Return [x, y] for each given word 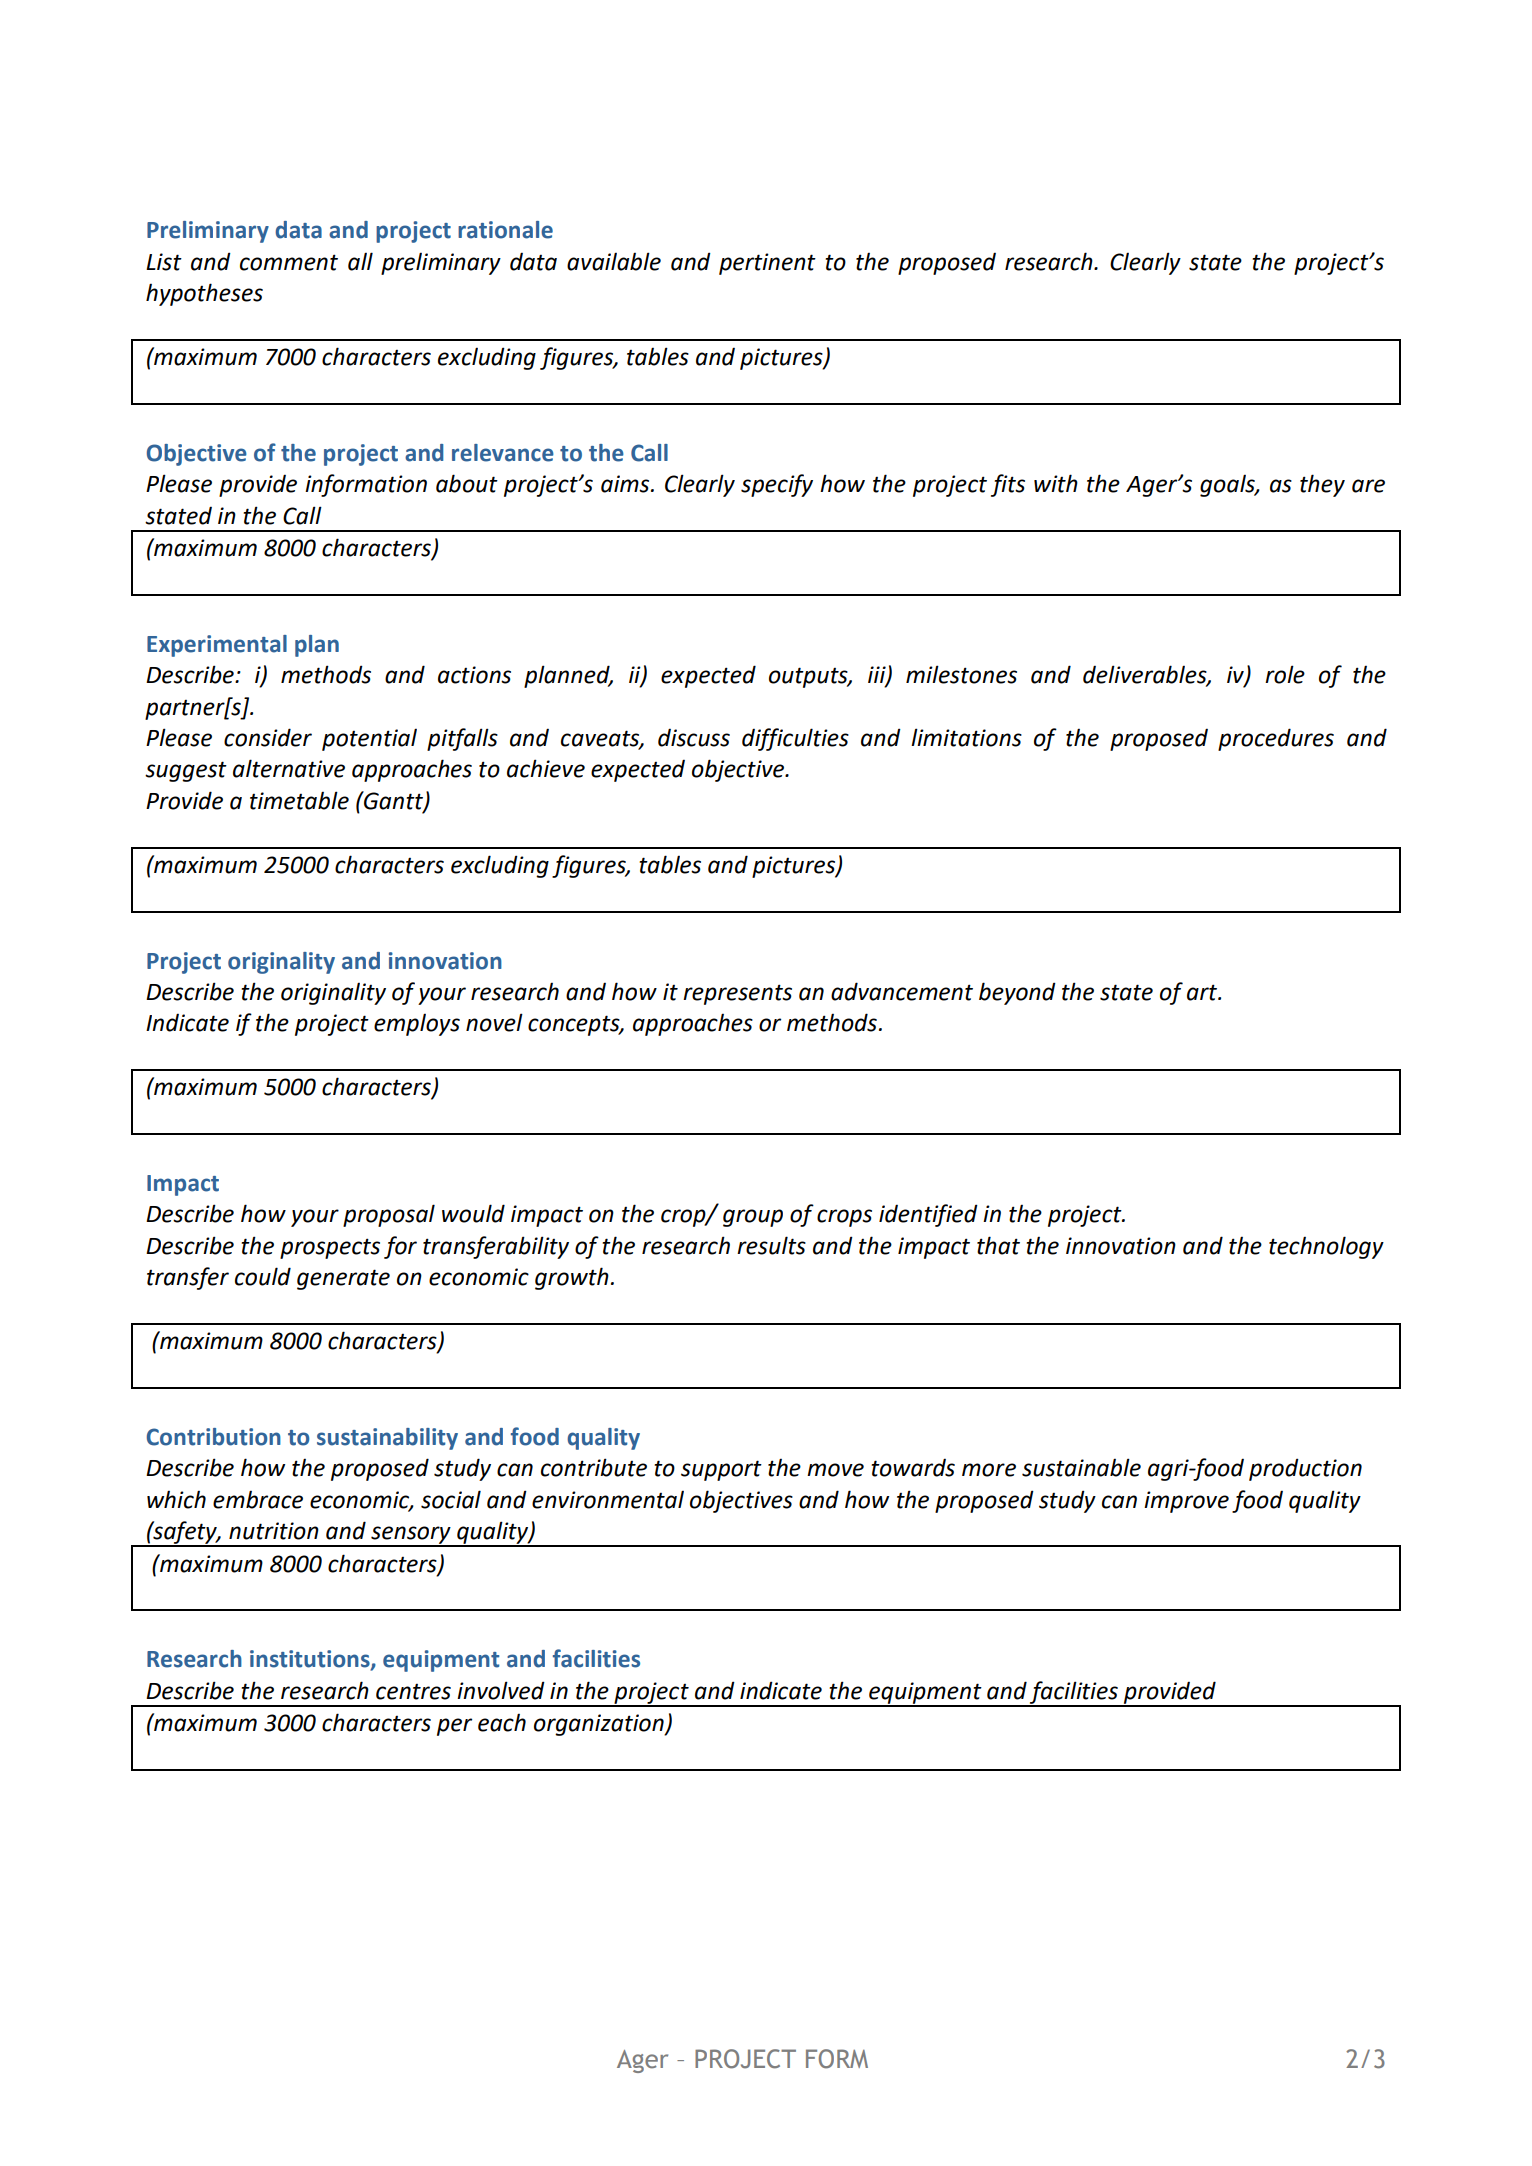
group [753, 1218]
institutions [311, 1660]
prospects [330, 1248]
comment [289, 262]
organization [600, 1725]
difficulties [795, 739]
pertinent [767, 264]
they [1322, 485]
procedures [1276, 739]
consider [268, 737]
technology [1326, 1247]
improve [1186, 1502]
